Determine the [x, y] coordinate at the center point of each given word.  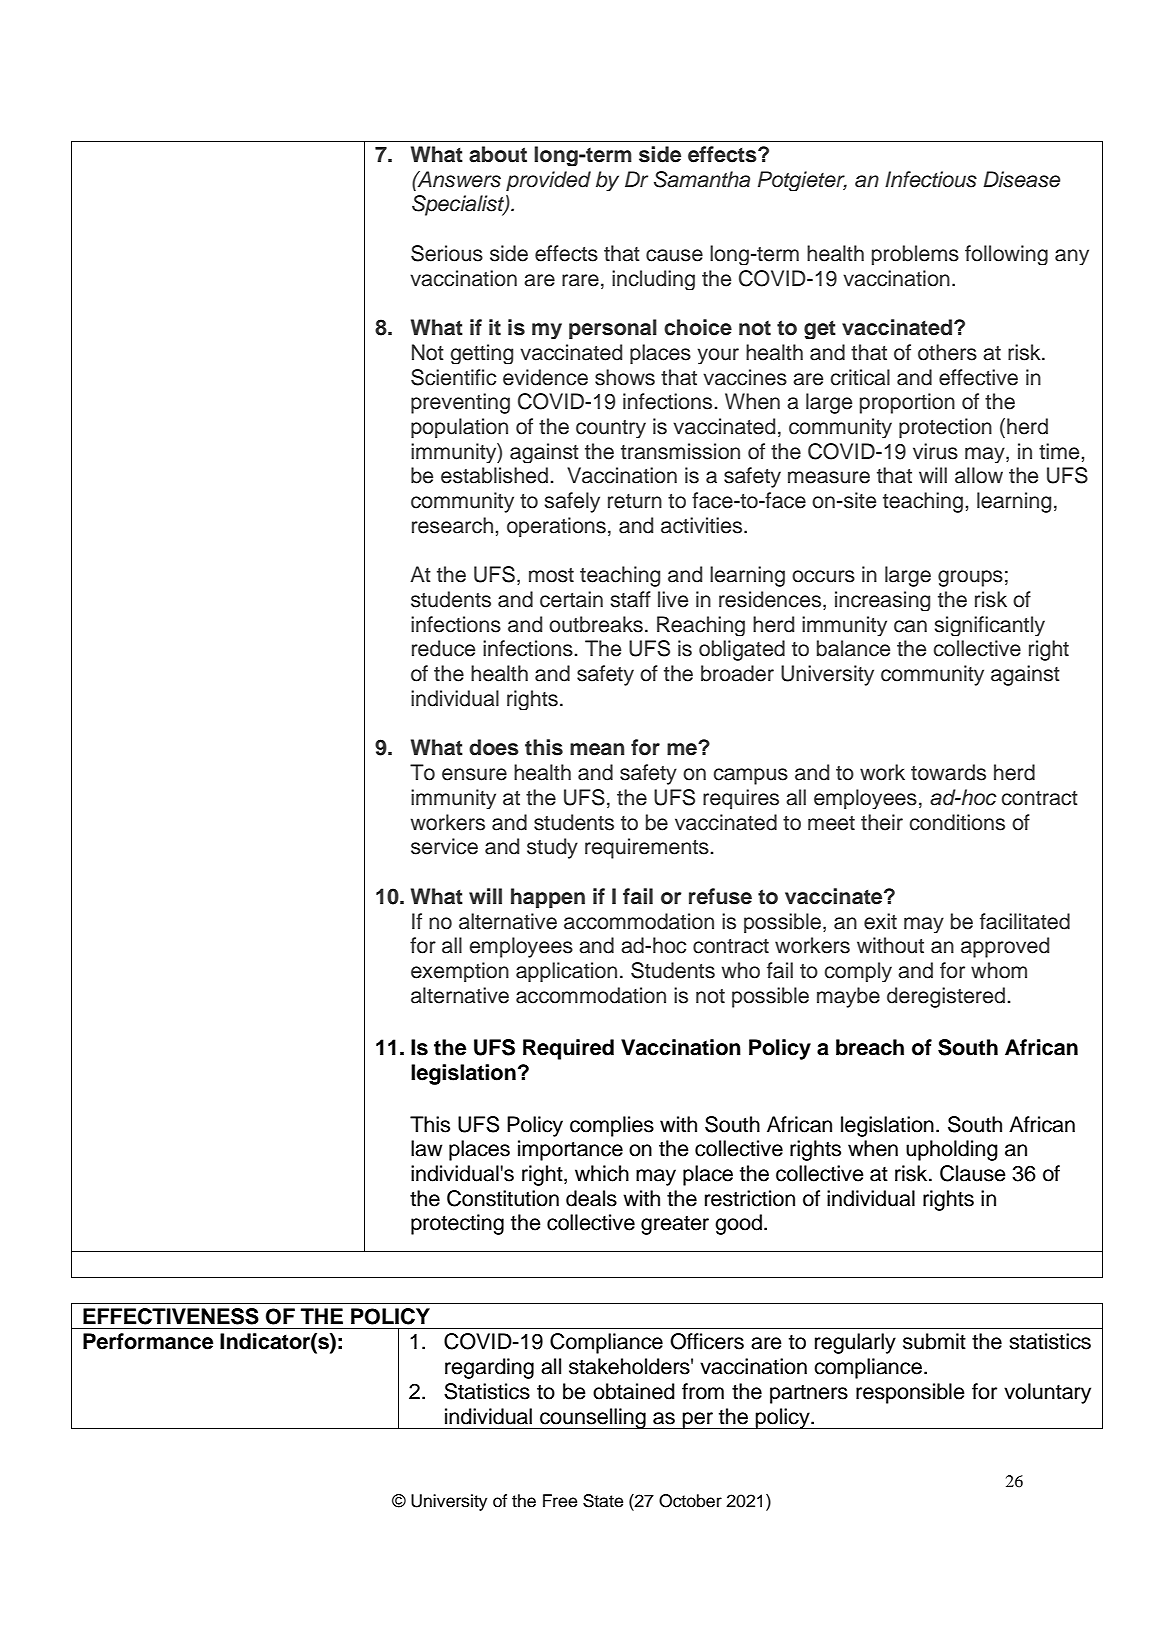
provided [548, 181]
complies [612, 1126]
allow [979, 475]
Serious [447, 253]
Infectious [931, 179]
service [444, 846]
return [635, 501]
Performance [148, 1341]
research [452, 525]
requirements [647, 848]
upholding [952, 1150]
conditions [957, 822]
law [427, 1148]
